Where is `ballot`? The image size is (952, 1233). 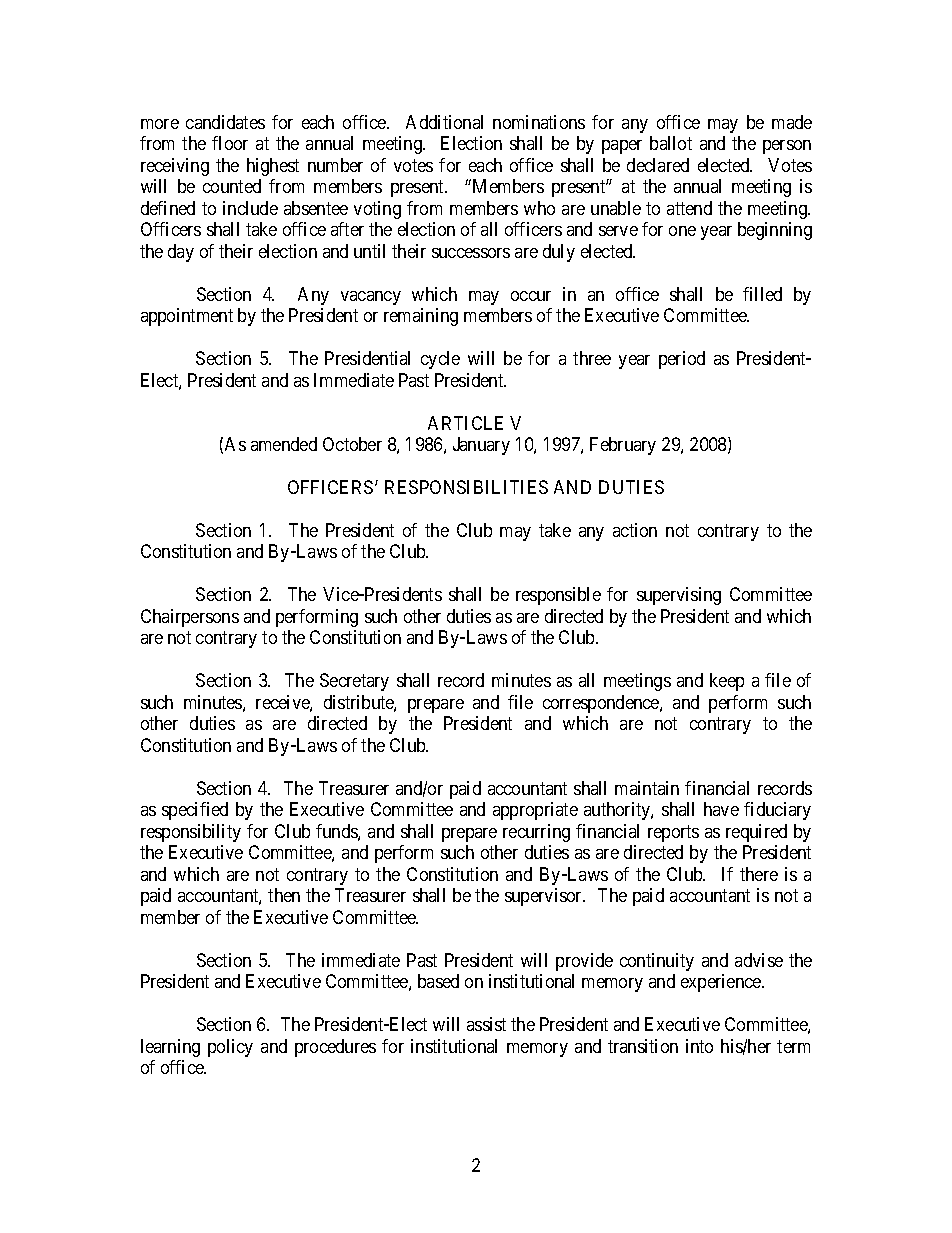
ballot is located at coordinates (671, 143).
